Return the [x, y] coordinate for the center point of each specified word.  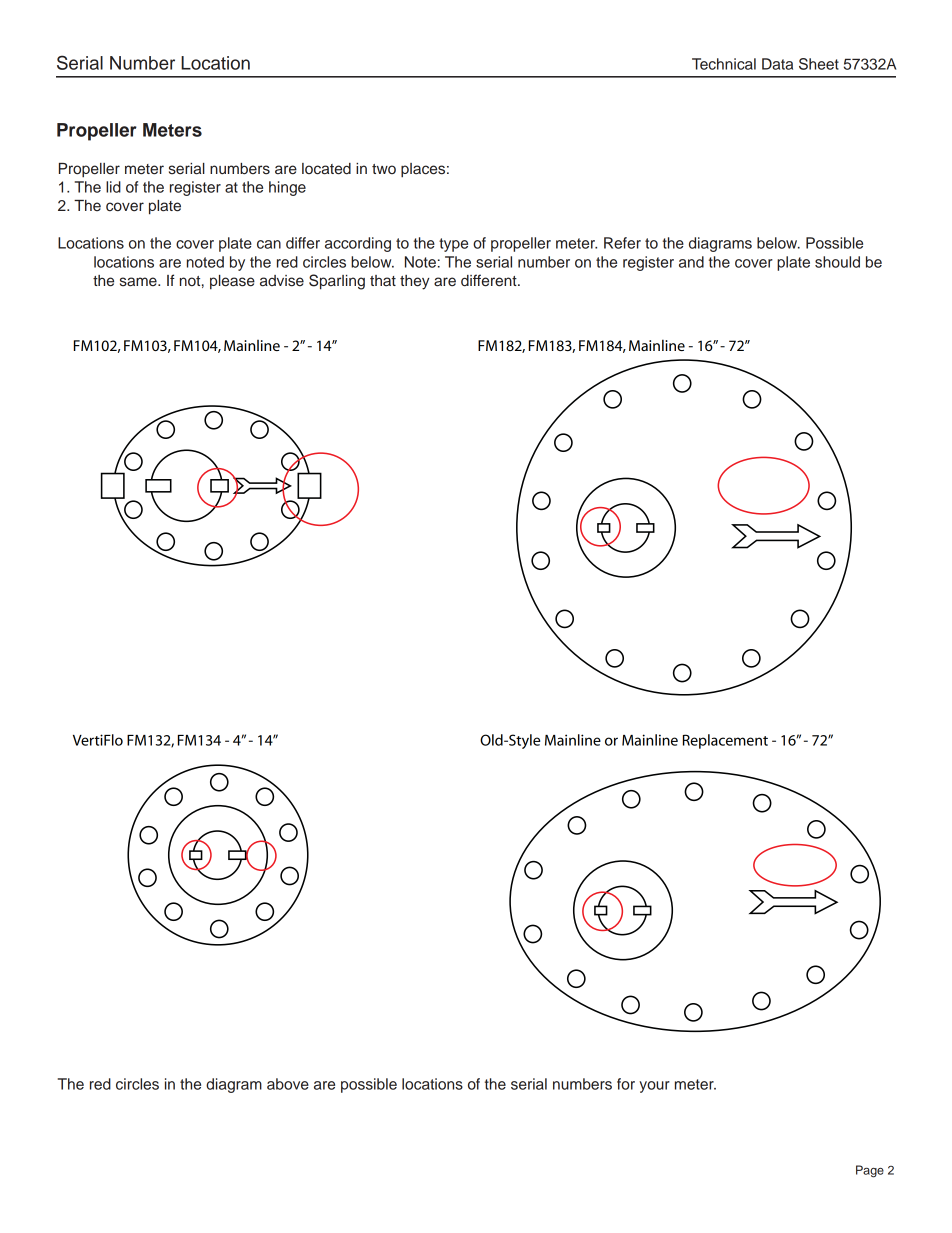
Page [870, 1171]
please [232, 282]
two [384, 169]
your [654, 1087]
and [691, 262]
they [415, 282]
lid [113, 187]
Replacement [725, 741]
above [288, 1084]
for [626, 1084]
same [139, 282]
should [837, 262]
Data [777, 64]
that [383, 281]
